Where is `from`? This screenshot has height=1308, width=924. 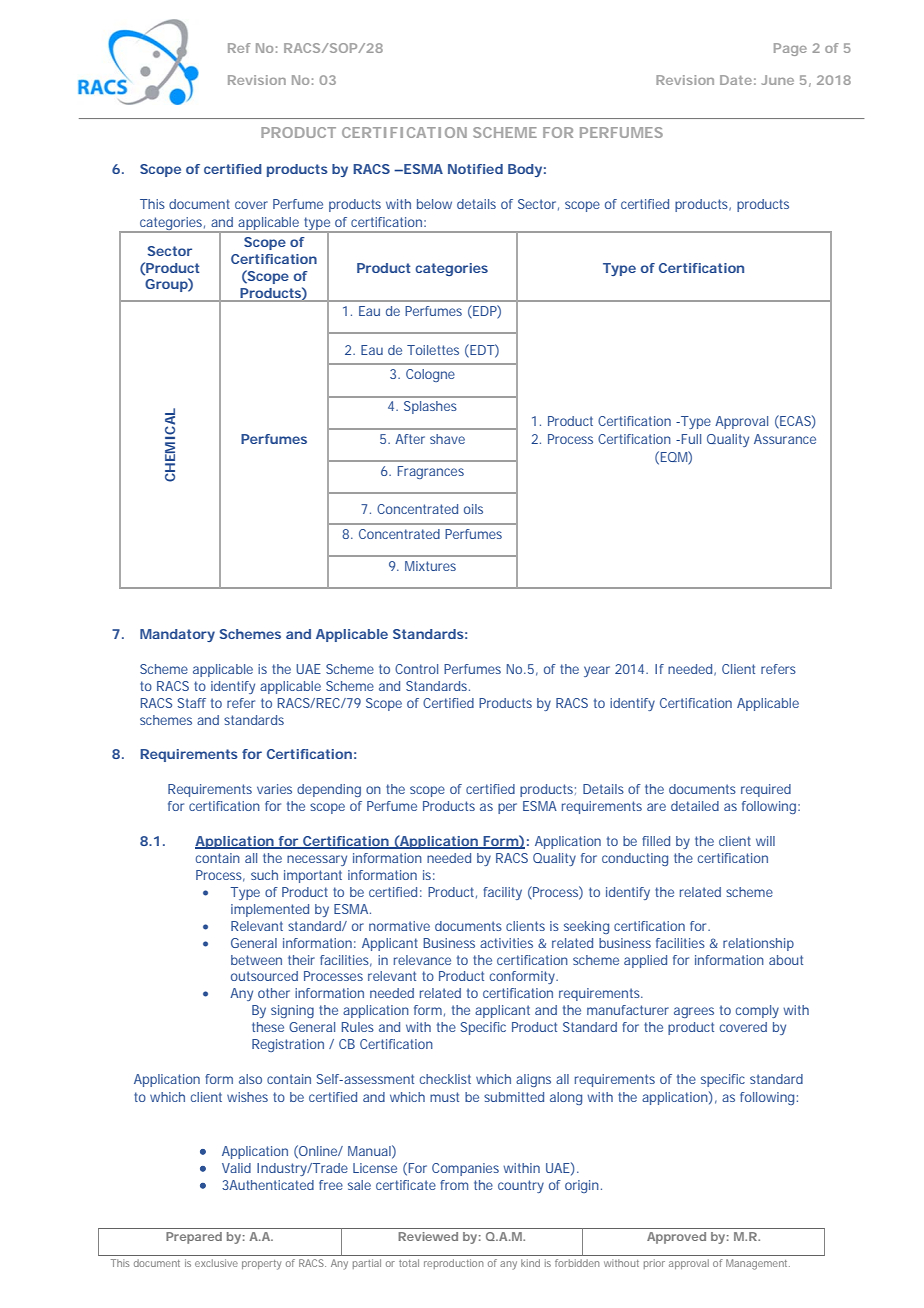
from is located at coordinates (454, 1185).
